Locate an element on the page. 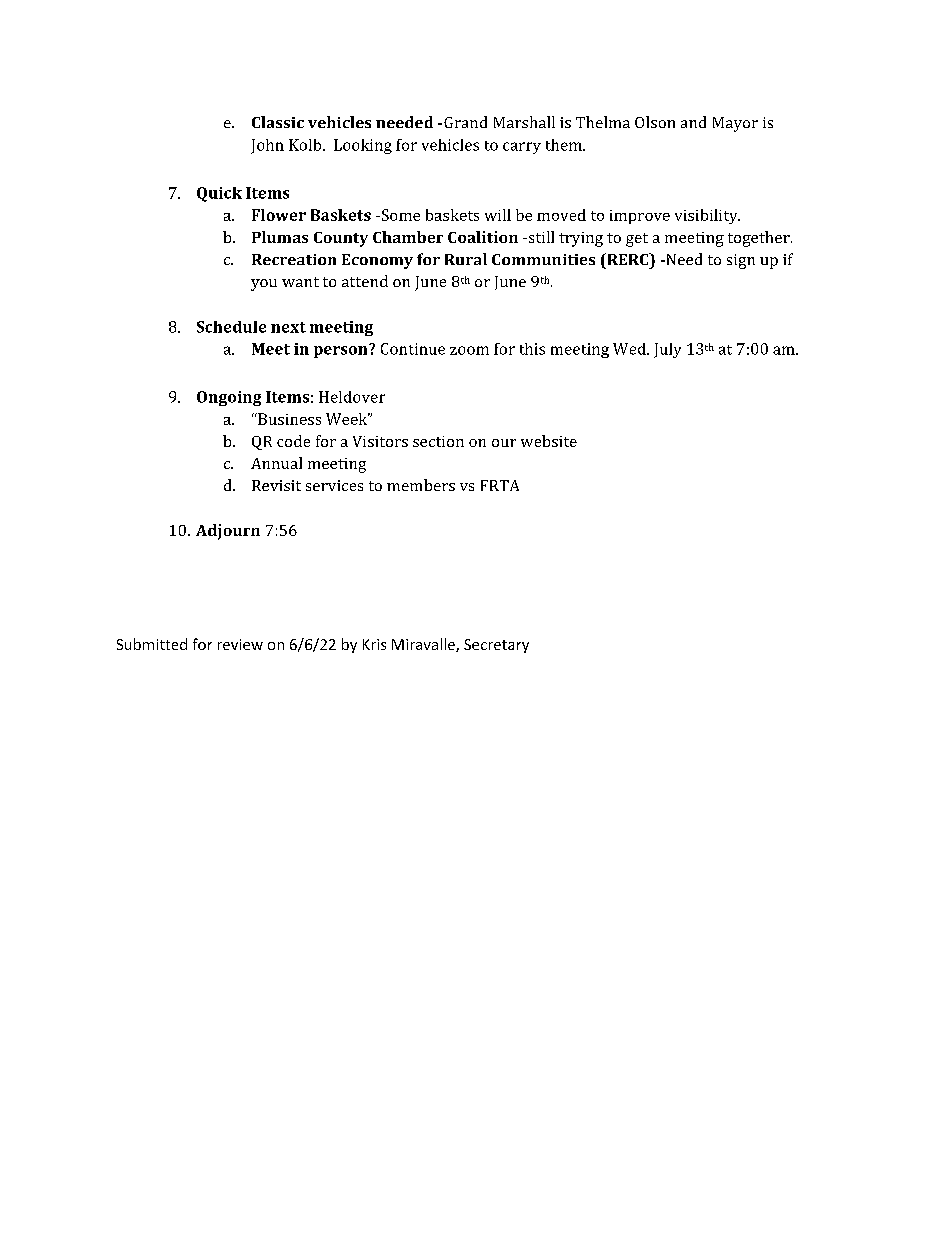  members is located at coordinates (421, 485).
